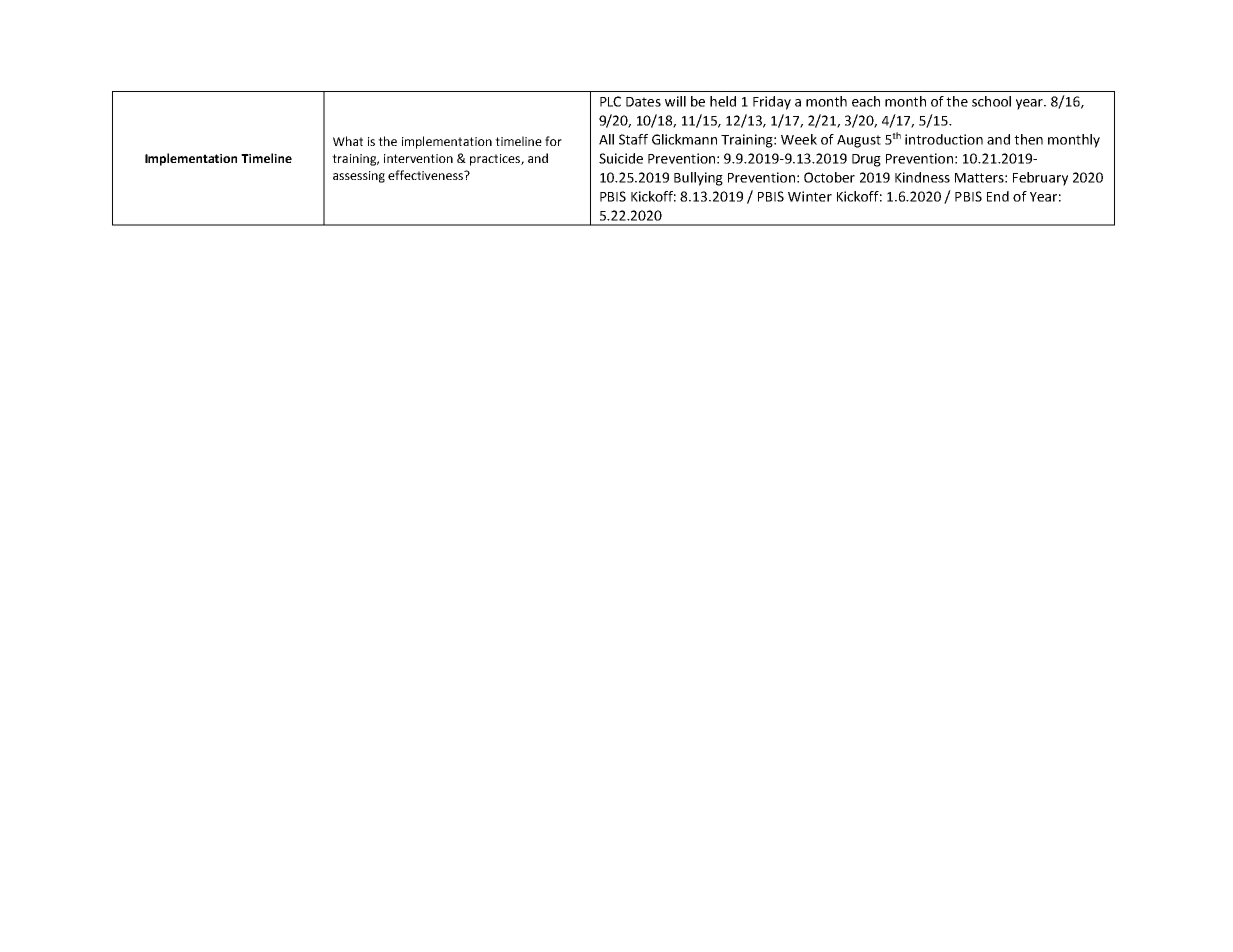  Describe the element at coordinates (359, 177) in the screenshot. I see `assessing` at that location.
